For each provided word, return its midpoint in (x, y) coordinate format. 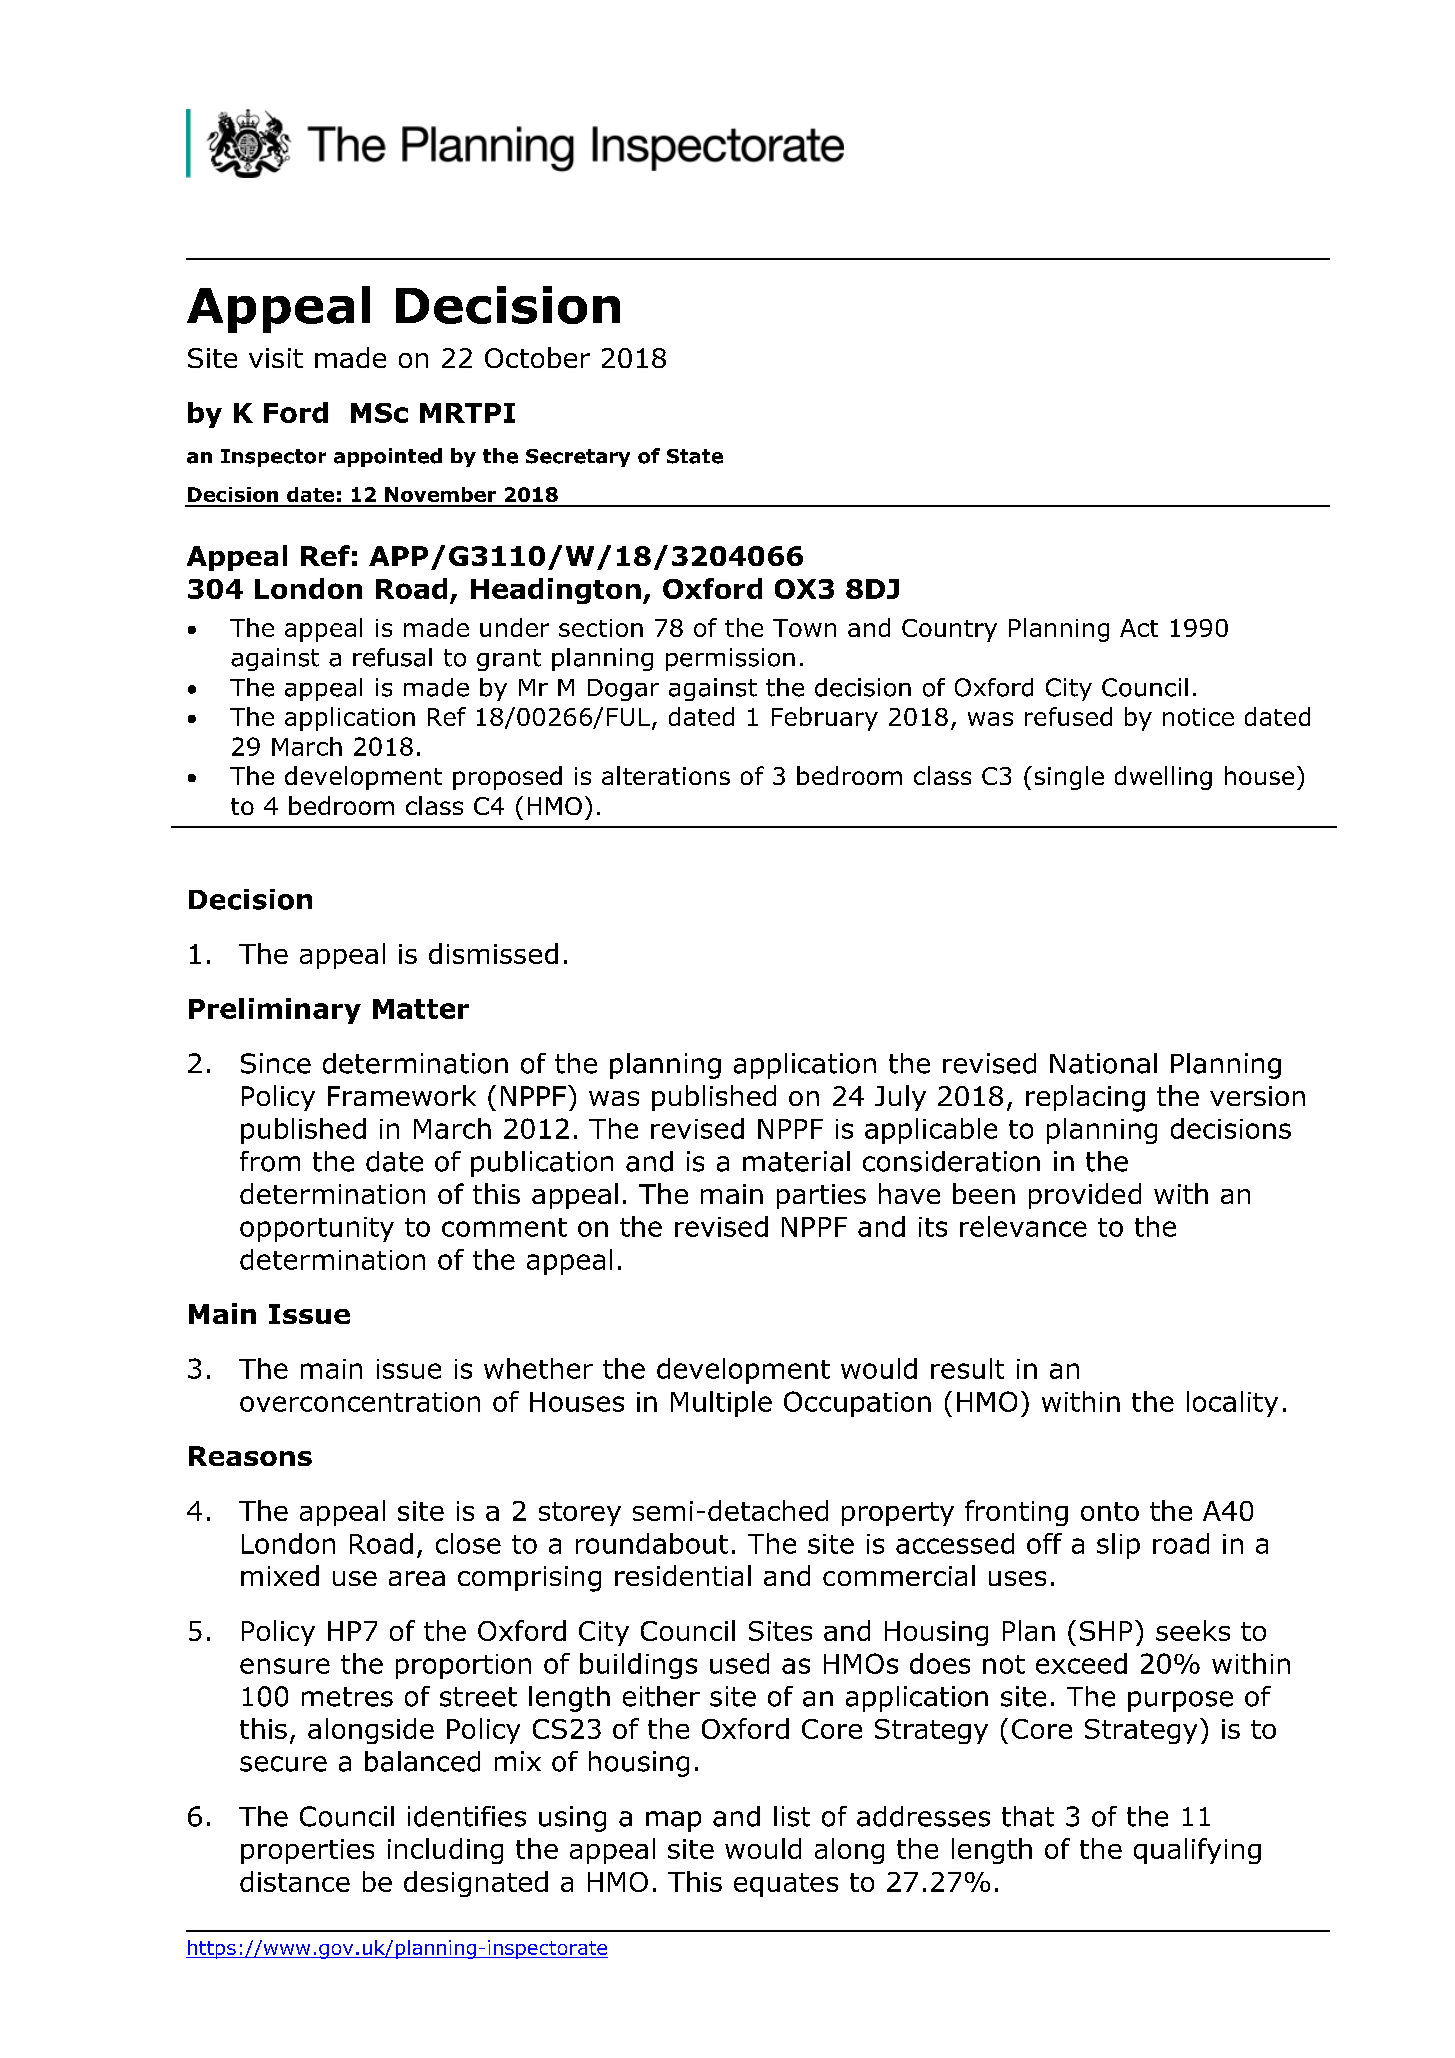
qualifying (1197, 1851)
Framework (402, 1095)
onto (1110, 1511)
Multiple (721, 1404)
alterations (666, 775)
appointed (388, 457)
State (695, 456)
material (796, 1161)
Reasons (250, 1456)
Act (1139, 628)
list (792, 1816)
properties (307, 1851)
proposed (507, 778)
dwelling (1163, 778)
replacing (1085, 1098)
